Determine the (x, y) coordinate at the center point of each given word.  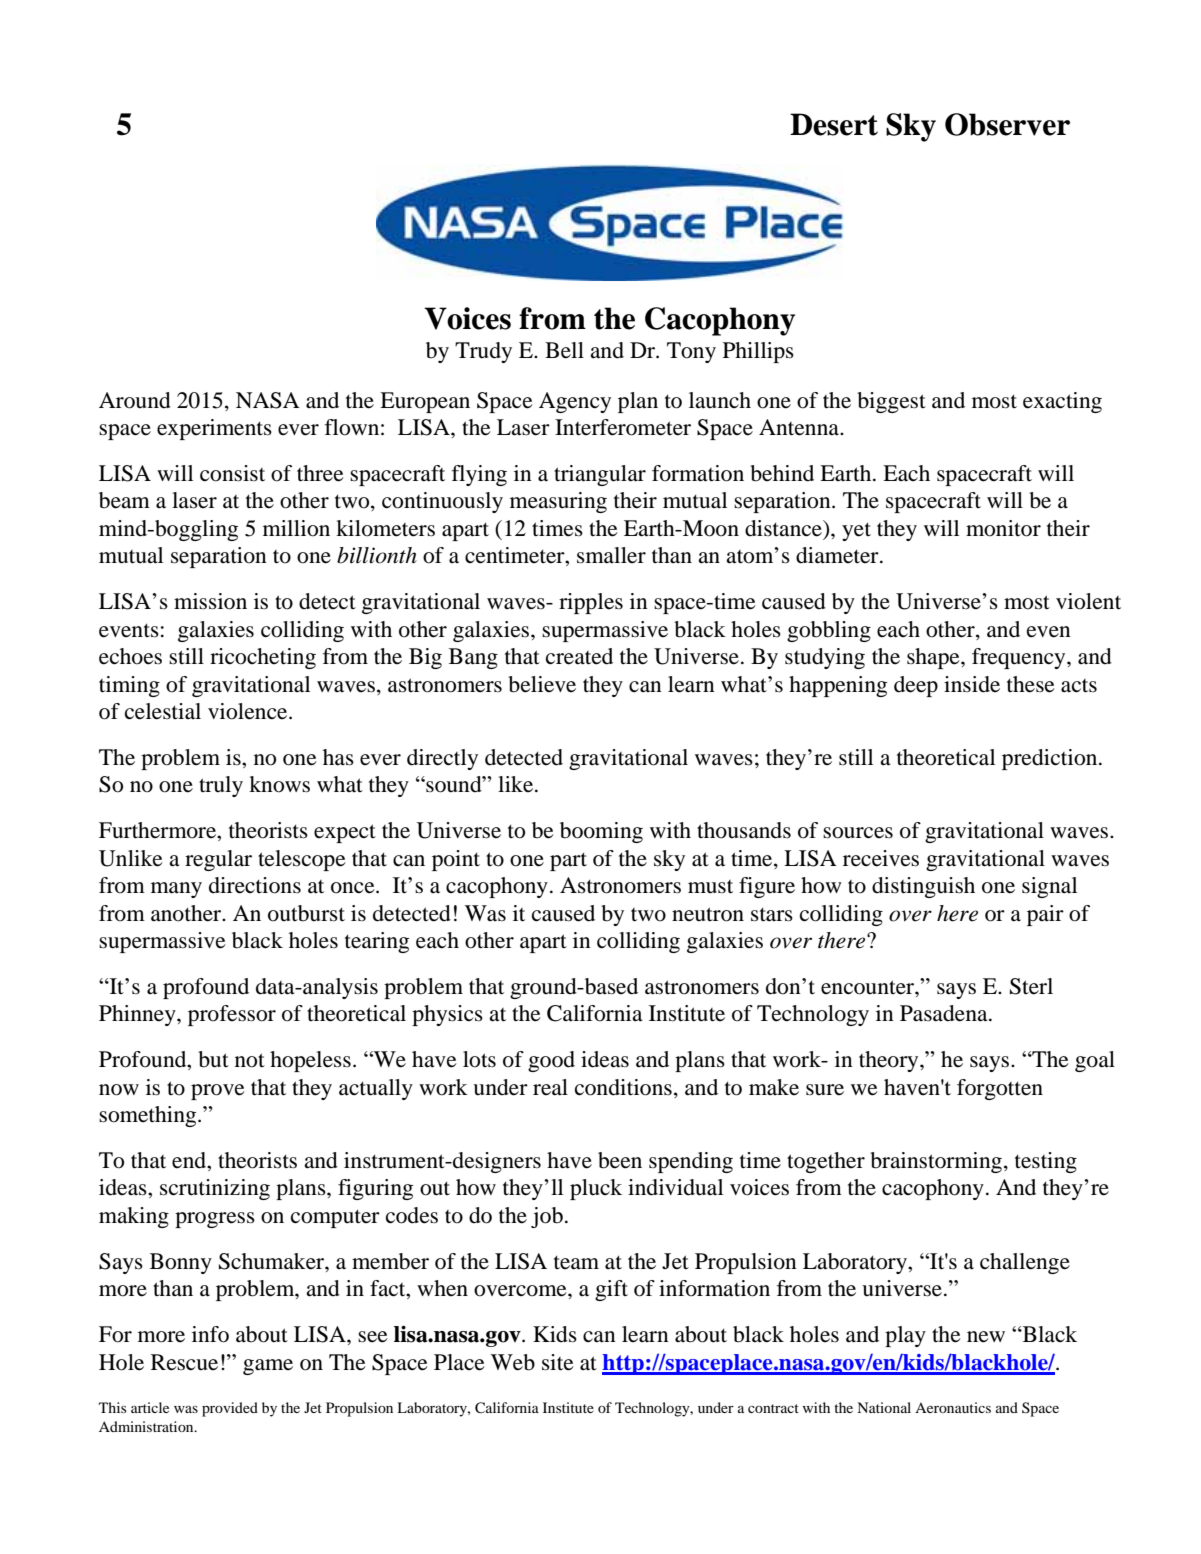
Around (135, 400)
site (558, 1362)
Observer (1007, 124)
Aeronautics (953, 1407)
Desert (834, 124)
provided (230, 1409)
